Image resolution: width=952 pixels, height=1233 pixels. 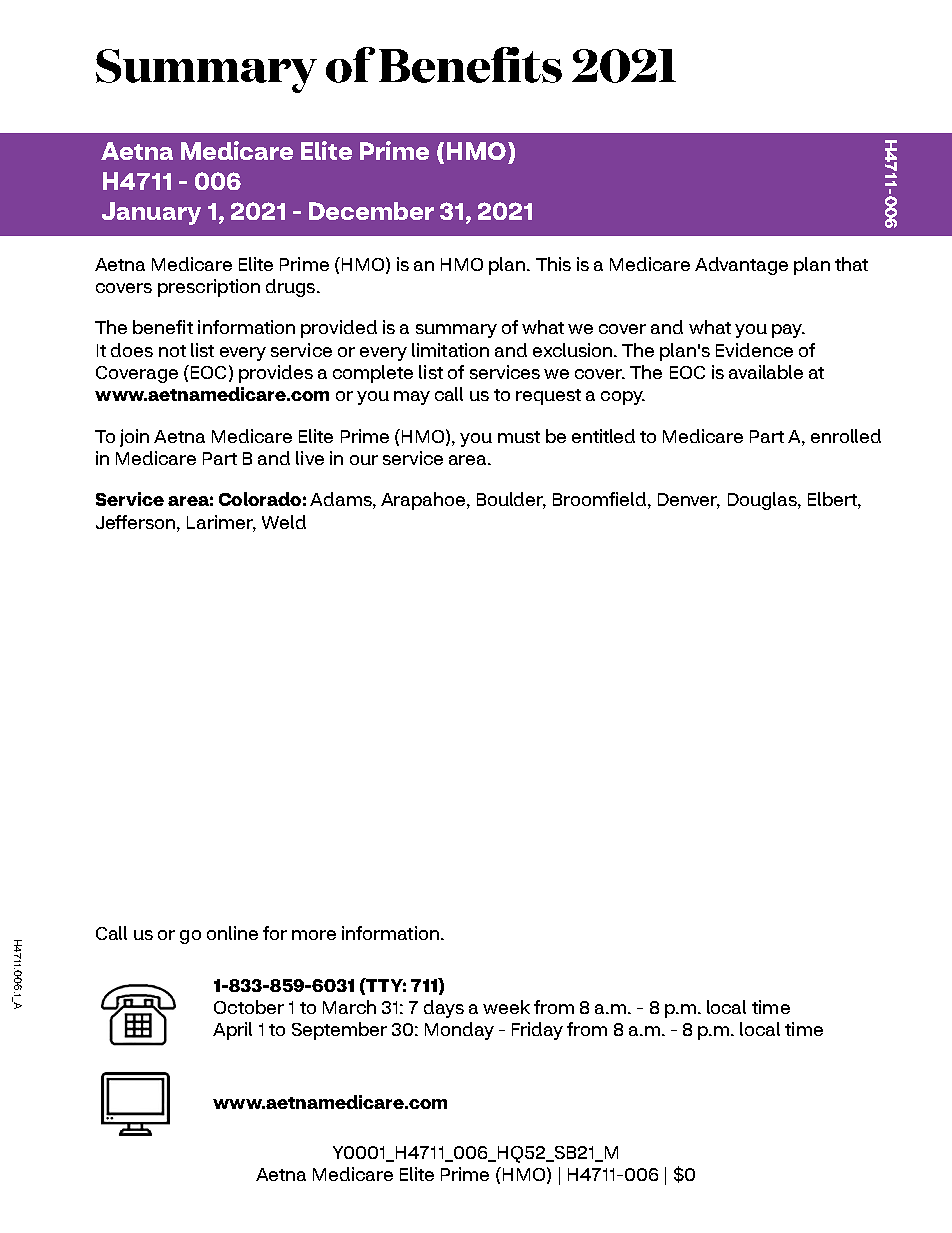 I want to click on October, so click(x=249, y=1007).
